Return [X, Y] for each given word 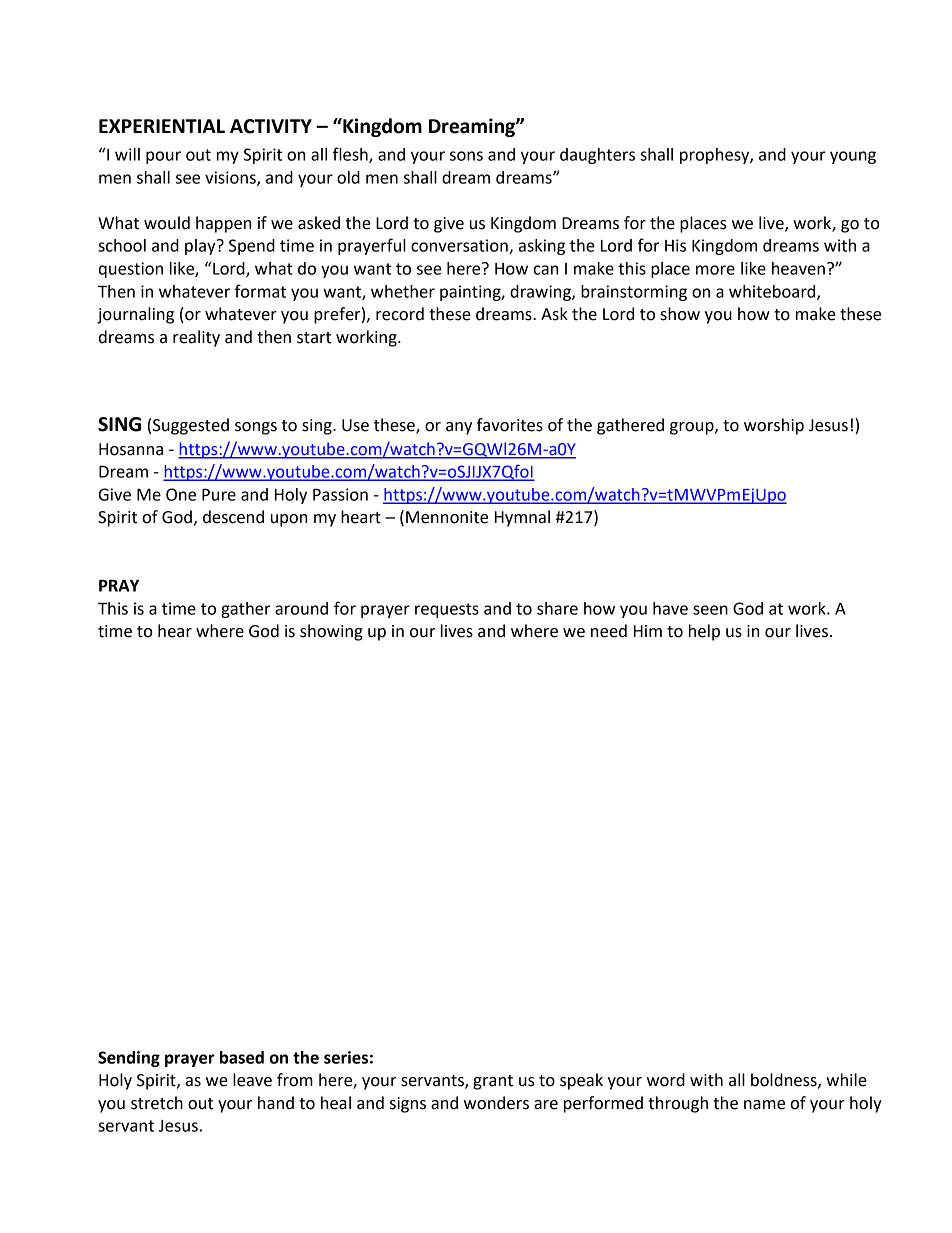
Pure [219, 494]
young [853, 157]
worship [774, 426]
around [301, 608]
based [242, 1057]
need [609, 631]
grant [493, 1082]
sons [466, 156]
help [704, 632]
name [764, 1105]
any [459, 428]
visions [231, 178]
